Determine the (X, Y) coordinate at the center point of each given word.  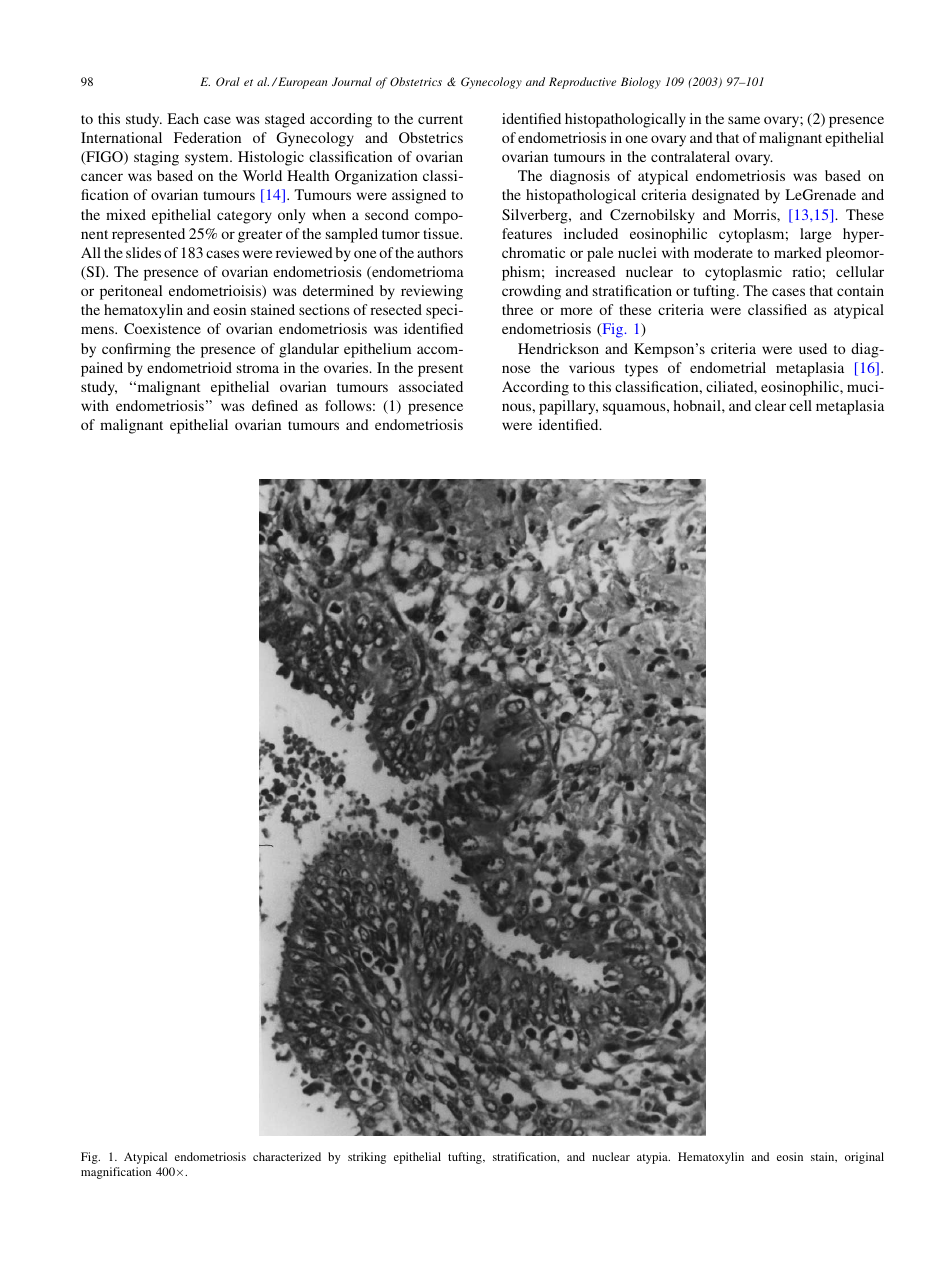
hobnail (698, 405)
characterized (287, 1156)
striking (367, 1158)
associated (431, 386)
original (864, 1158)
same (744, 120)
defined (275, 405)
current (440, 119)
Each (183, 118)
